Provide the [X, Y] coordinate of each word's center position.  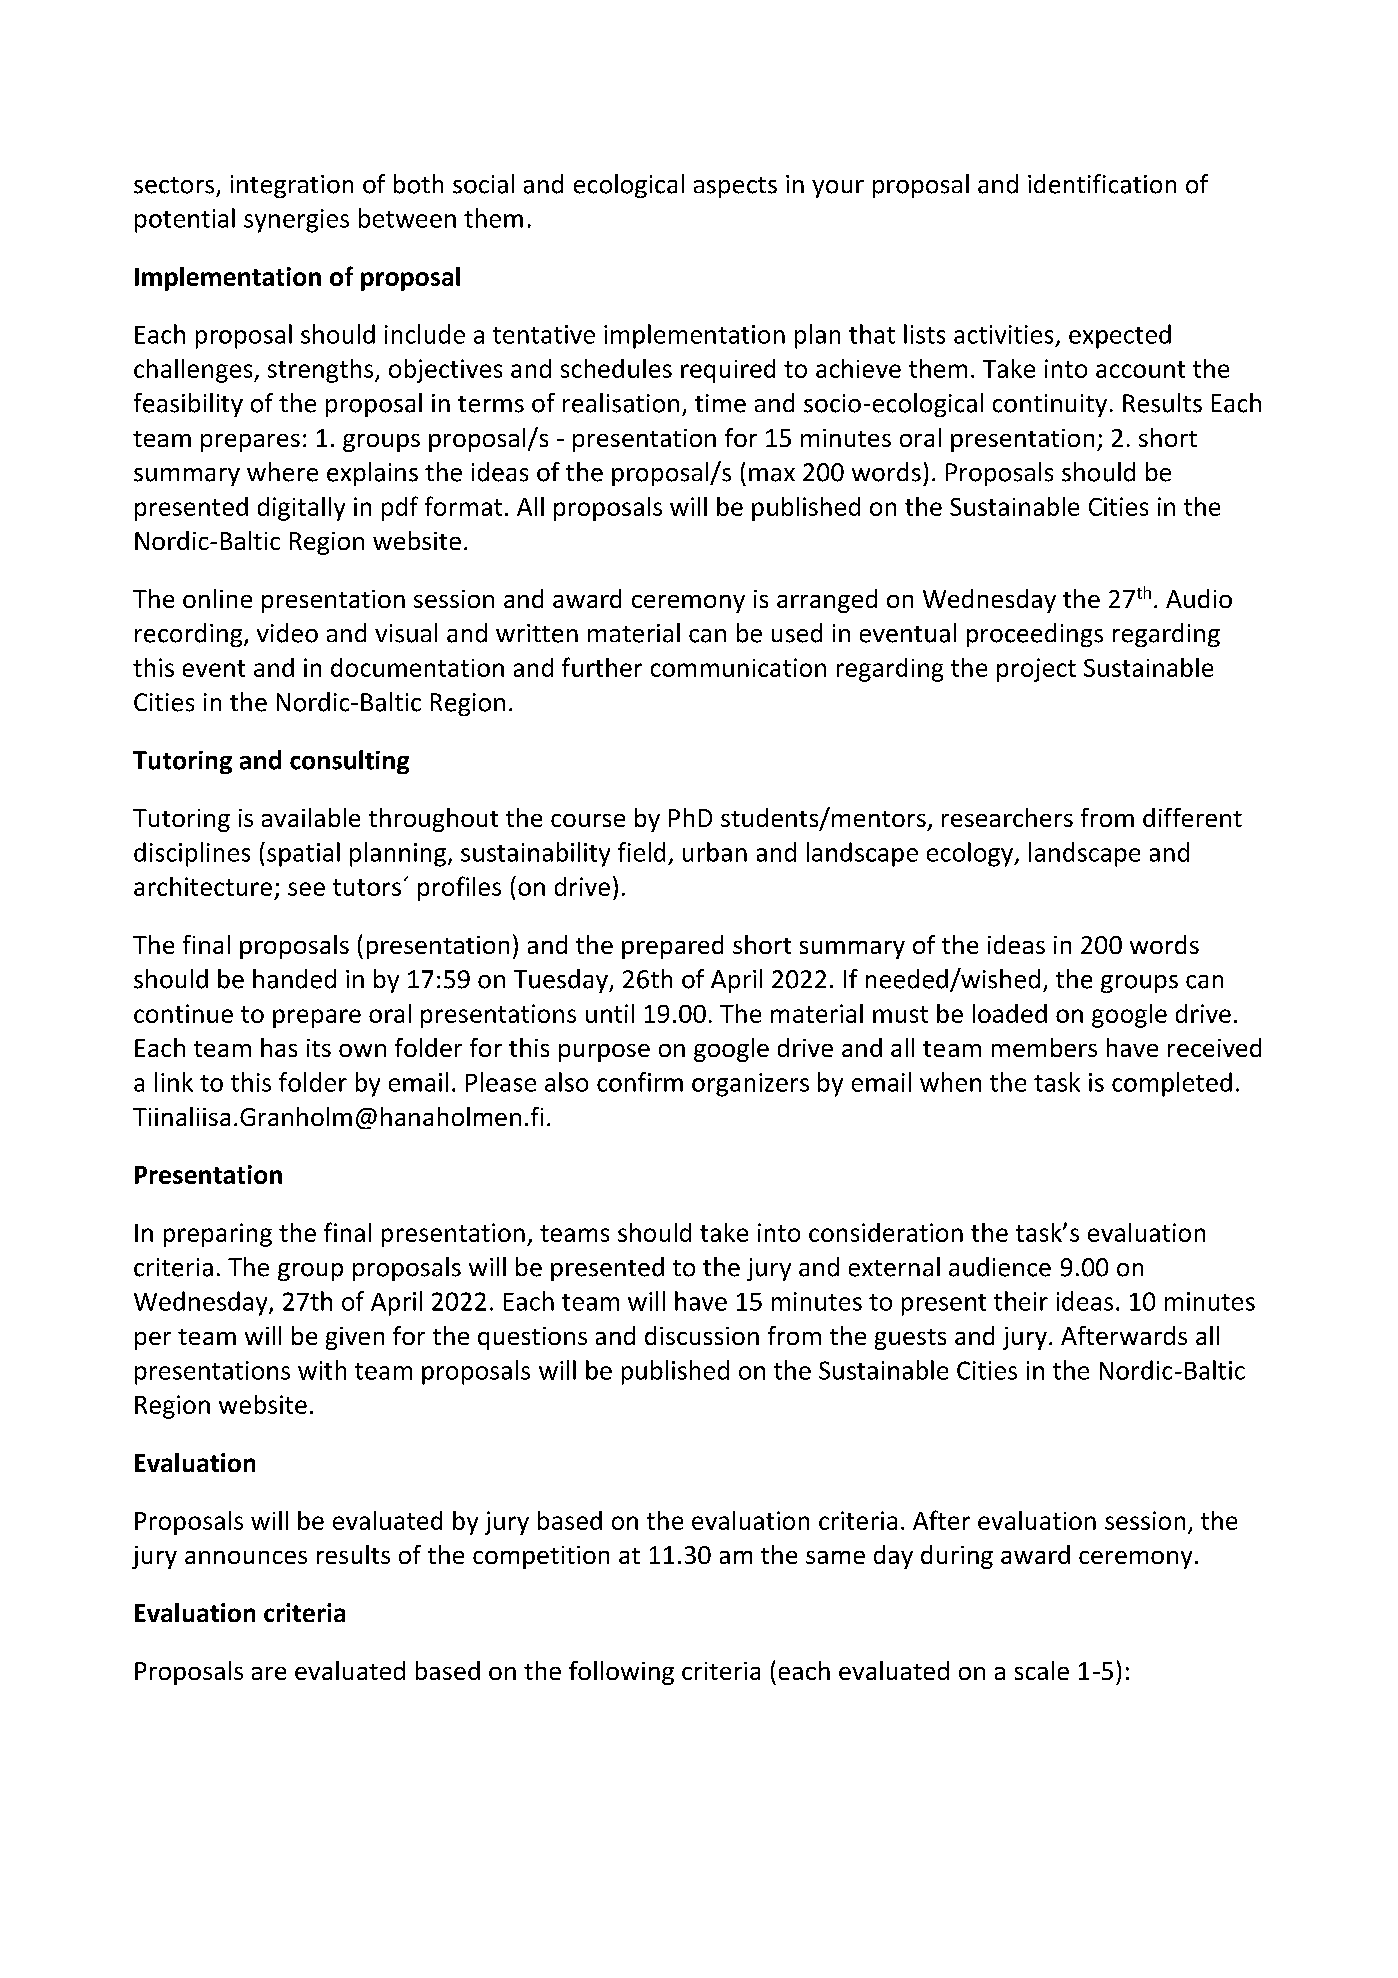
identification [1102, 184]
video [287, 633]
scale [1042, 1670]
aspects [735, 187]
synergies [296, 221]
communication [738, 667]
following [621, 1673]
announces [246, 1557]
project [1036, 670]
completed [1172, 1084]
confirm [640, 1082]
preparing [218, 1235]
